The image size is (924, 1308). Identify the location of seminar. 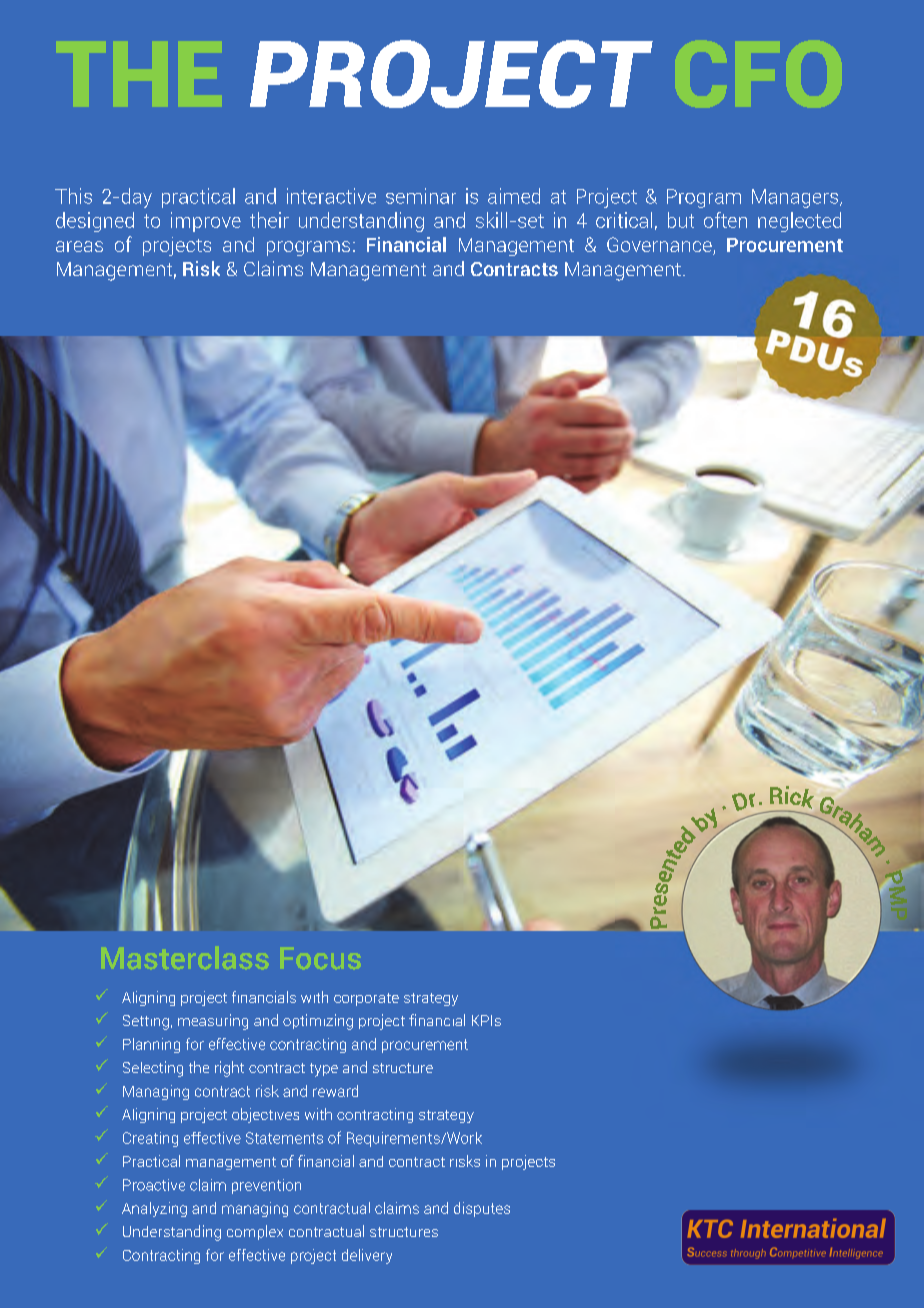
(421, 196).
